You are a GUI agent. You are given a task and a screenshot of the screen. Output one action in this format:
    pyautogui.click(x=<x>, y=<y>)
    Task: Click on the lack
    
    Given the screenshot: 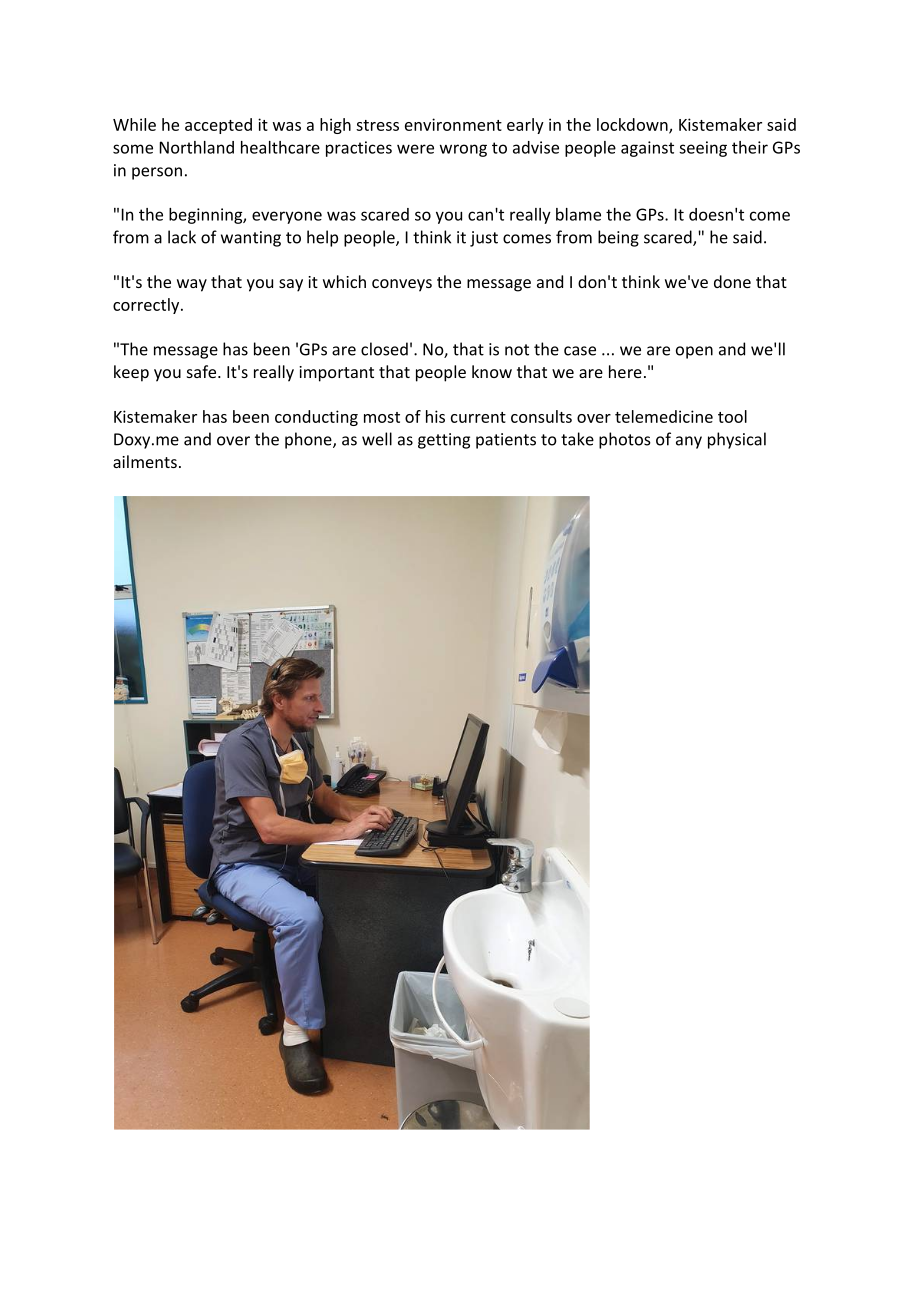 What is the action you would take?
    pyautogui.click(x=182, y=237)
